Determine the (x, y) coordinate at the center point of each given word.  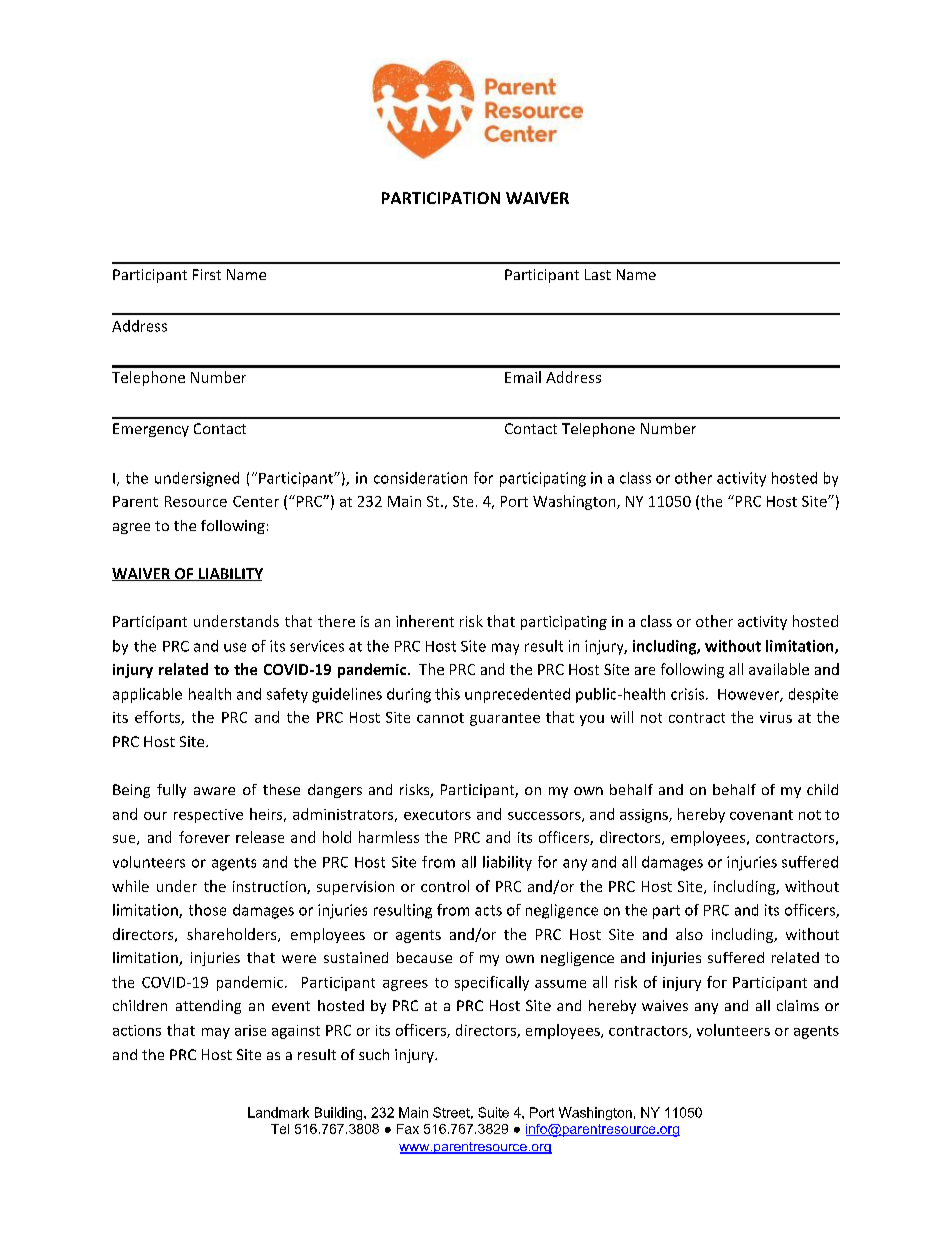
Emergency (151, 430)
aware (214, 791)
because (424, 957)
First (207, 274)
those (207, 910)
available (779, 669)
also (689, 934)
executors (437, 815)
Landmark (278, 1112)
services (317, 646)
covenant (761, 815)
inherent (425, 621)
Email (523, 377)
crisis (689, 694)
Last (598, 274)
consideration (420, 478)
